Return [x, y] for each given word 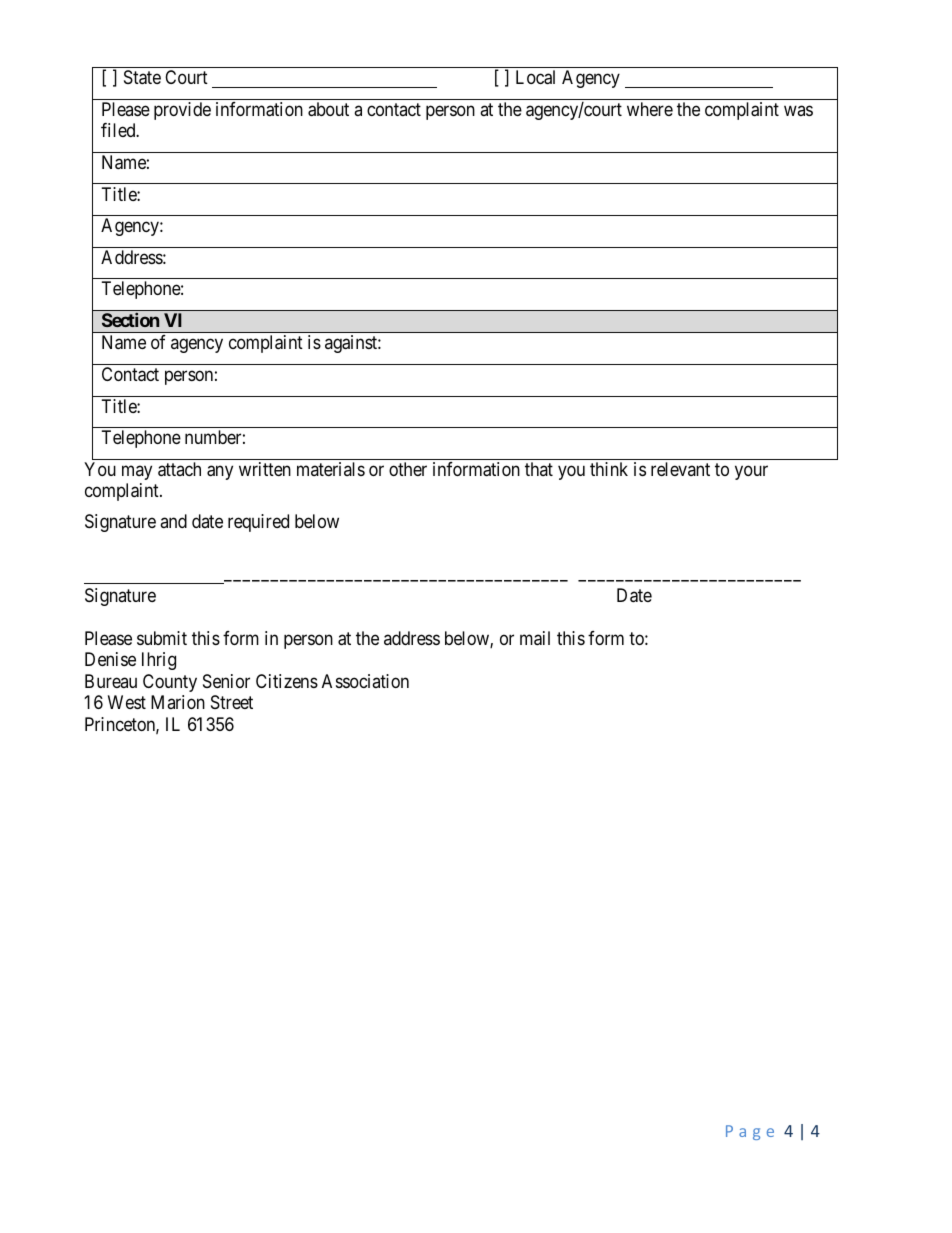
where [650, 109]
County [170, 683]
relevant [680, 469]
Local [535, 77]
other [408, 469]
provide [182, 111]
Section [130, 320]
